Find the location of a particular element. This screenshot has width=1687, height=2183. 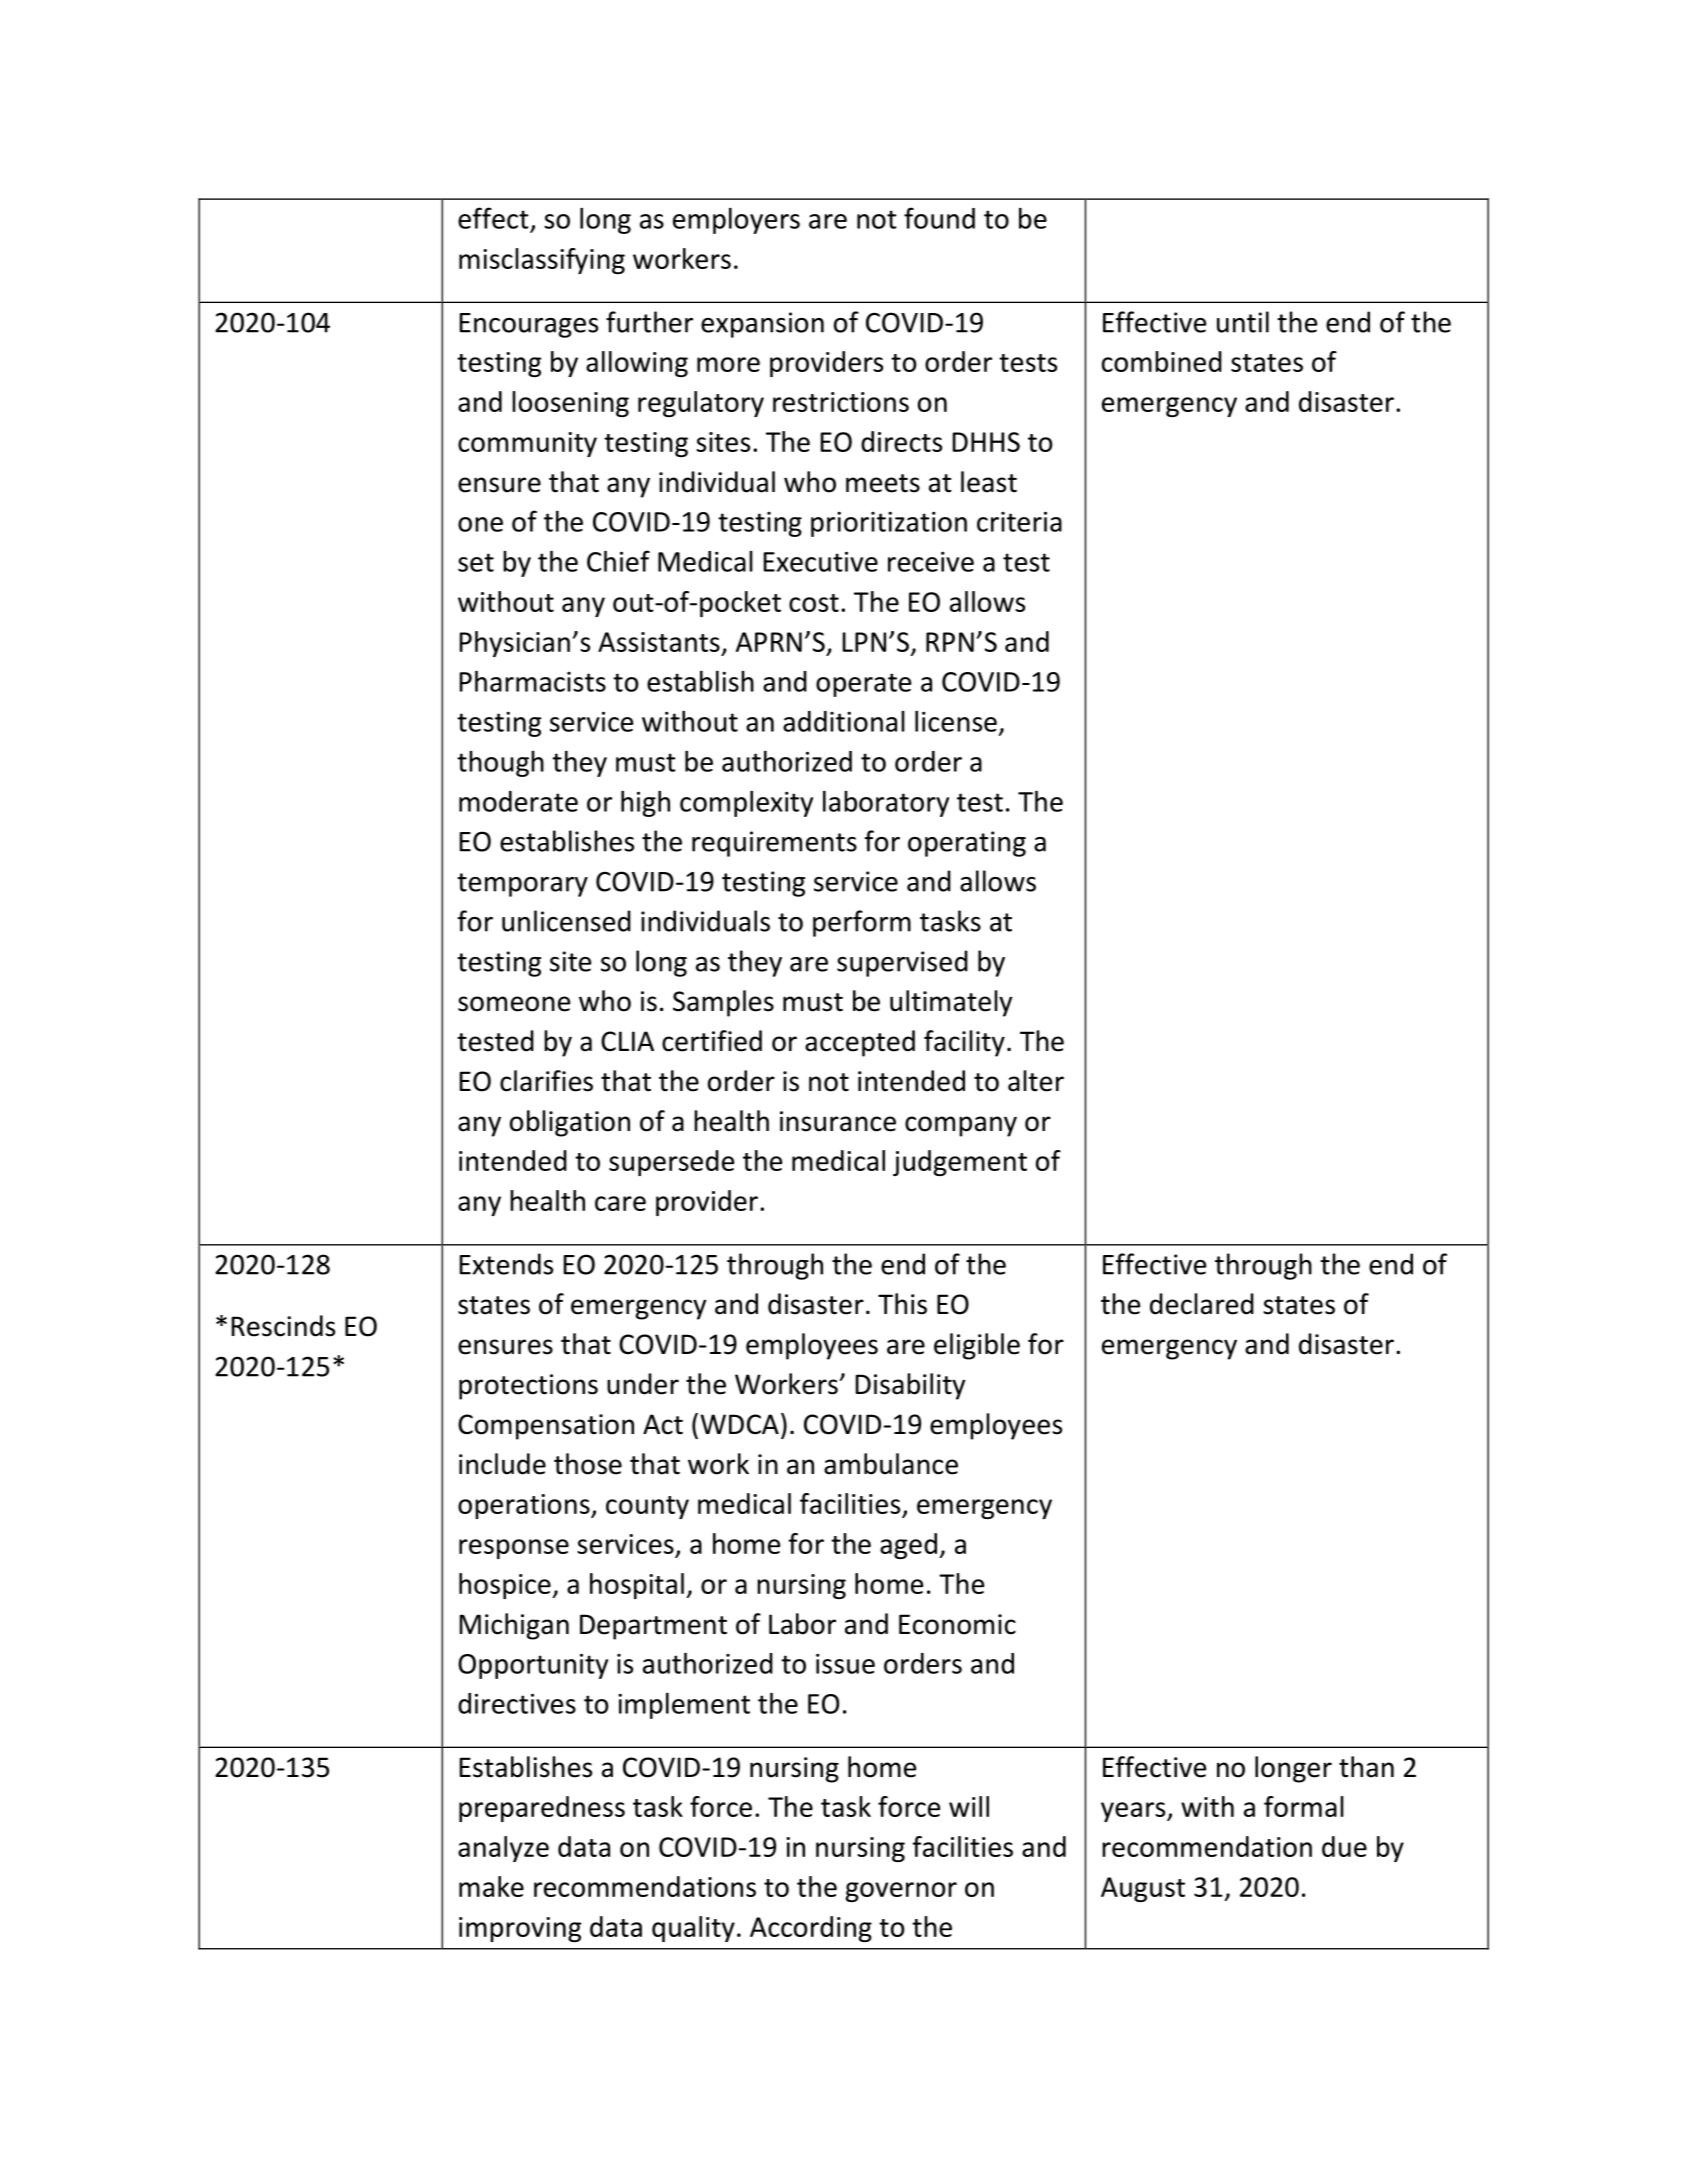

formal is located at coordinates (1304, 1806).
